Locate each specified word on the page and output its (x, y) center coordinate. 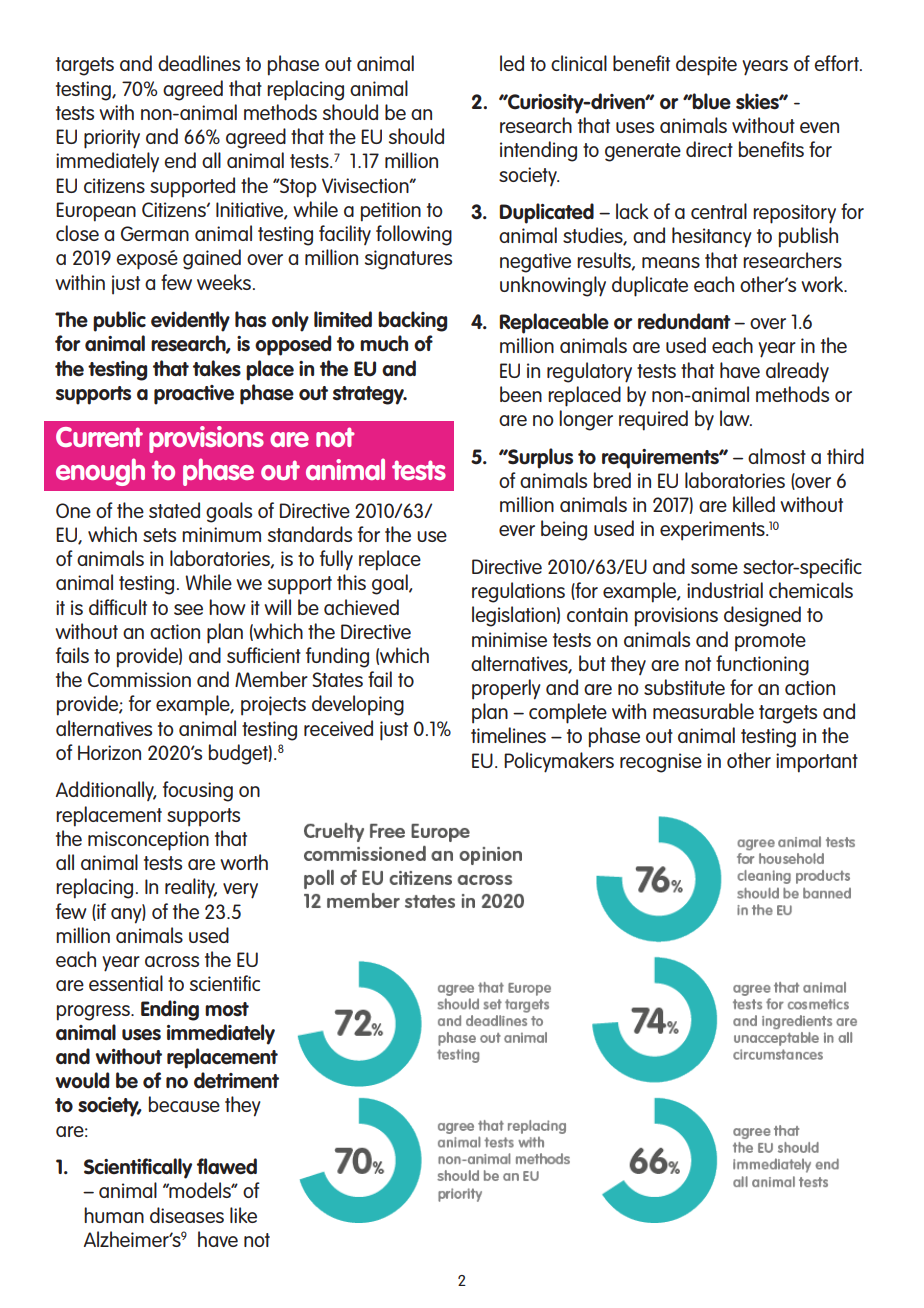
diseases (187, 1215)
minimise (509, 639)
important (817, 763)
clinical (579, 63)
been (521, 394)
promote (770, 642)
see (188, 609)
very (240, 891)
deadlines (199, 63)
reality (191, 888)
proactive (194, 395)
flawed (227, 1166)
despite (706, 65)
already (797, 372)
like (243, 1215)
